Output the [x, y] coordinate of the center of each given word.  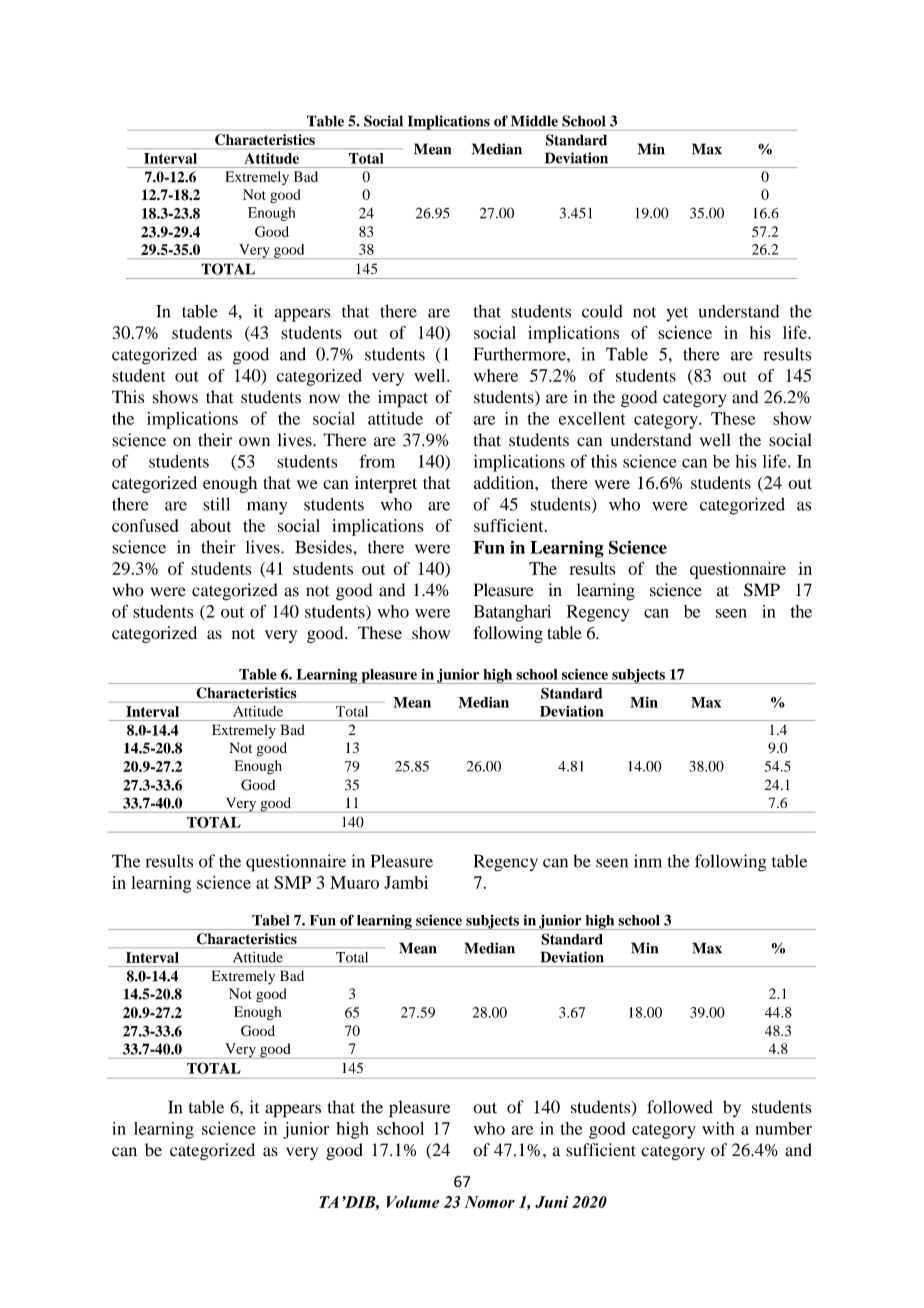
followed [680, 1107]
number [784, 1128]
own [254, 442]
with [718, 1128]
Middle [534, 121]
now [324, 399]
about [211, 525]
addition [505, 482]
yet [677, 314]
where [496, 375]
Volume [413, 1202]
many [267, 508]
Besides [324, 547]
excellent [592, 418]
